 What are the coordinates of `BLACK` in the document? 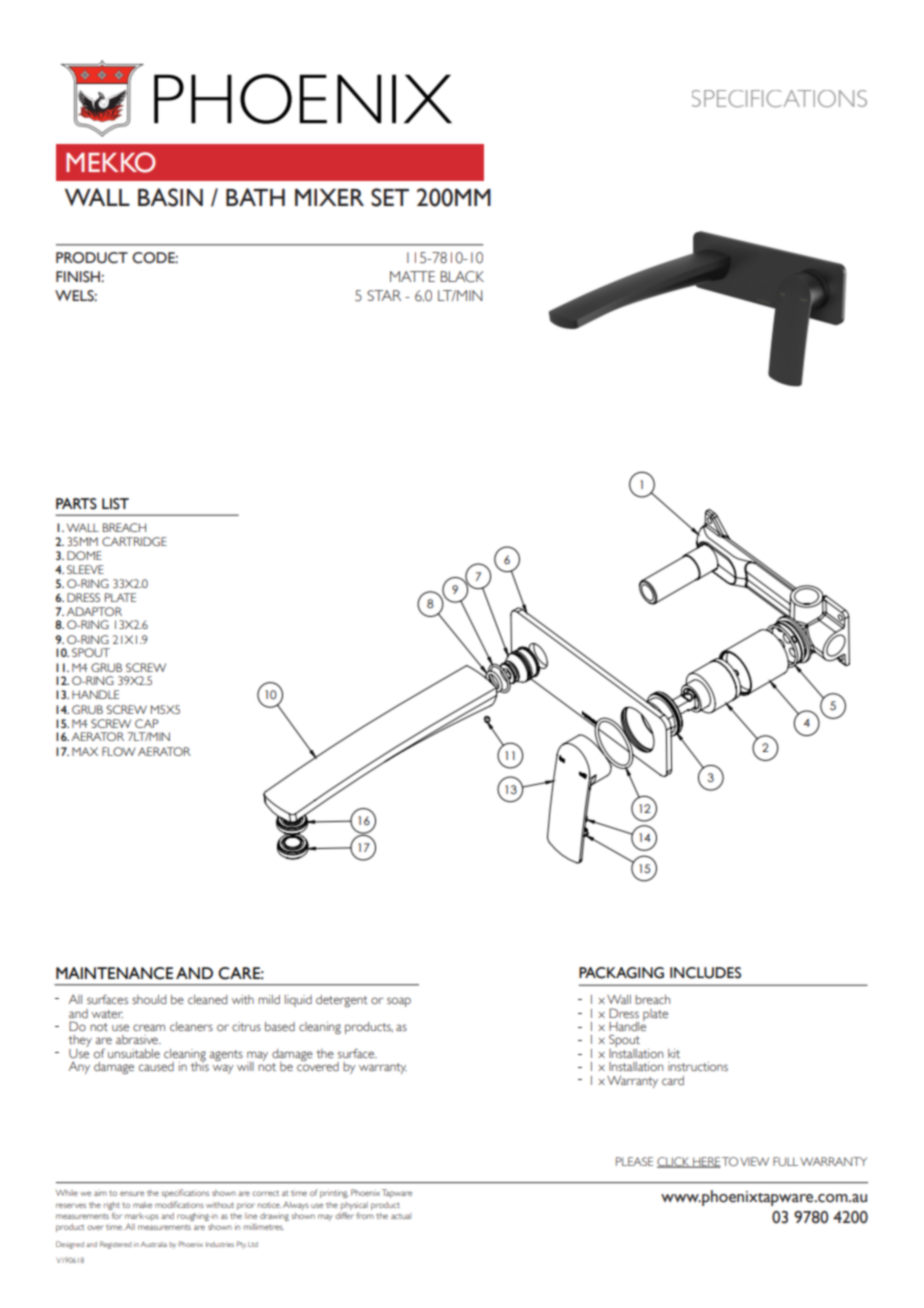 It's located at (462, 277).
